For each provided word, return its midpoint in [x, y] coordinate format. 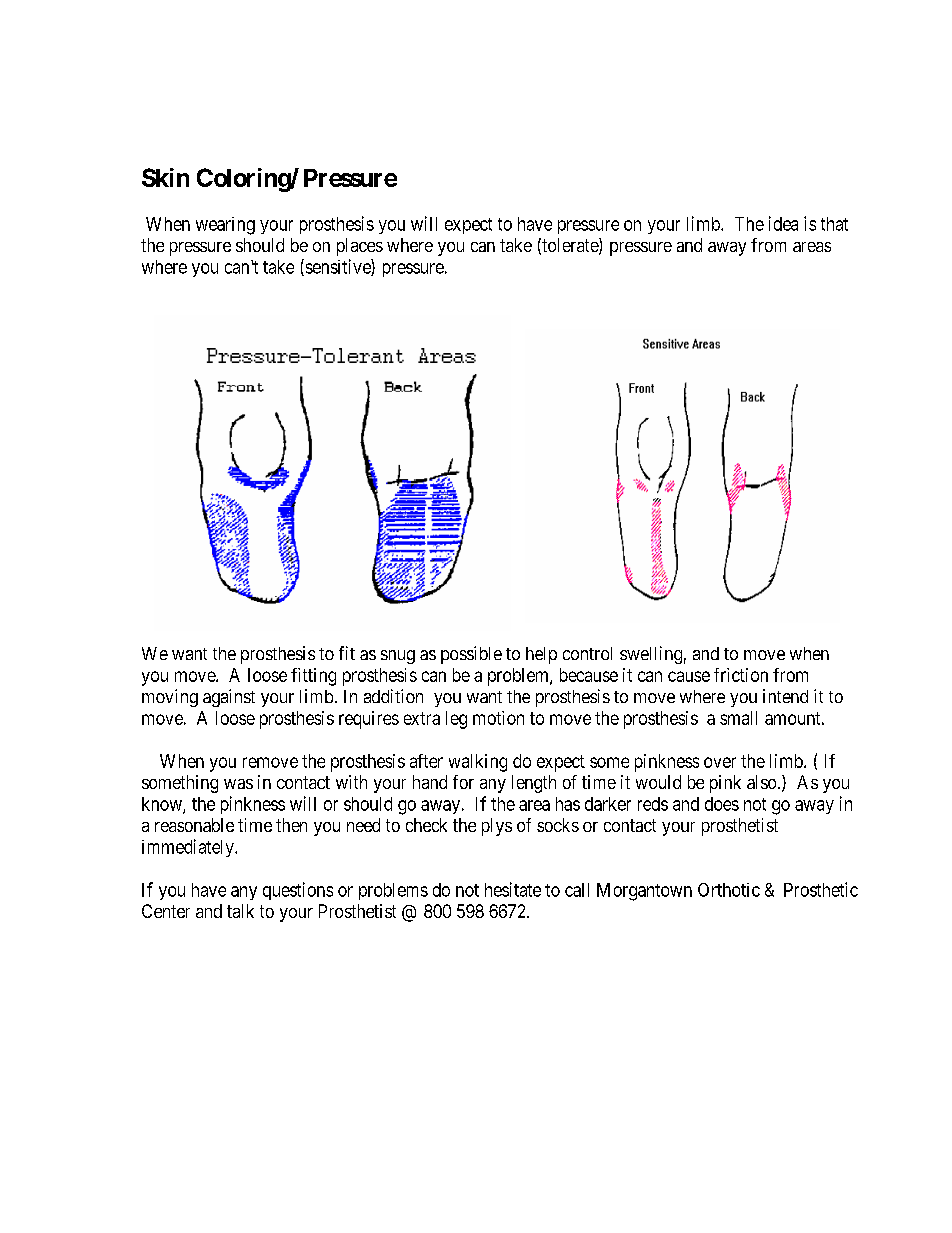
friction [741, 675]
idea [783, 223]
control [587, 653]
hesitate [513, 889]
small [738, 718]
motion [498, 718]
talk [240, 911]
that [834, 224]
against [229, 698]
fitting [313, 677]
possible [471, 655]
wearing [225, 226]
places [360, 247]
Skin [165, 177]
